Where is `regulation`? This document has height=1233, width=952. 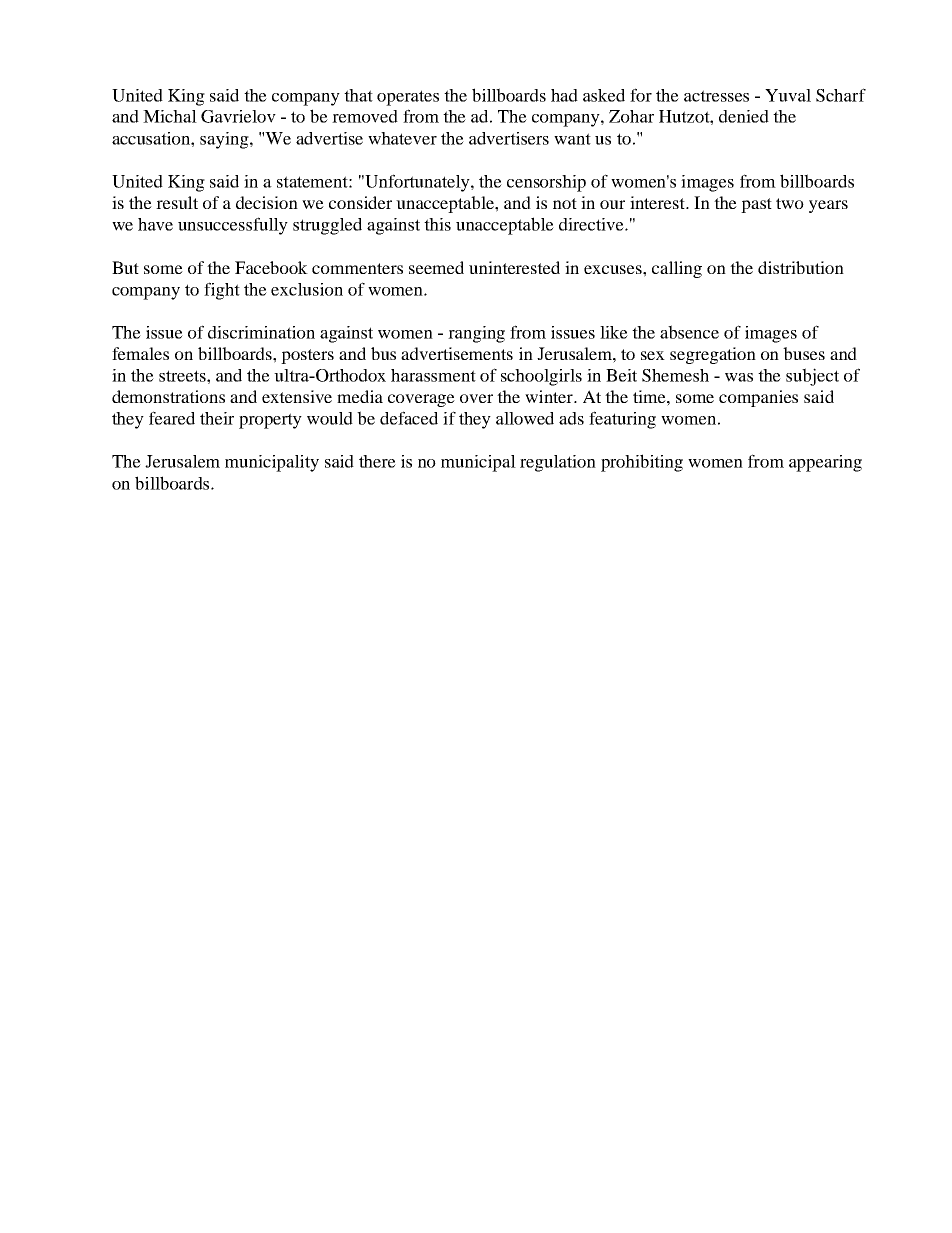 regulation is located at coordinates (558, 463).
